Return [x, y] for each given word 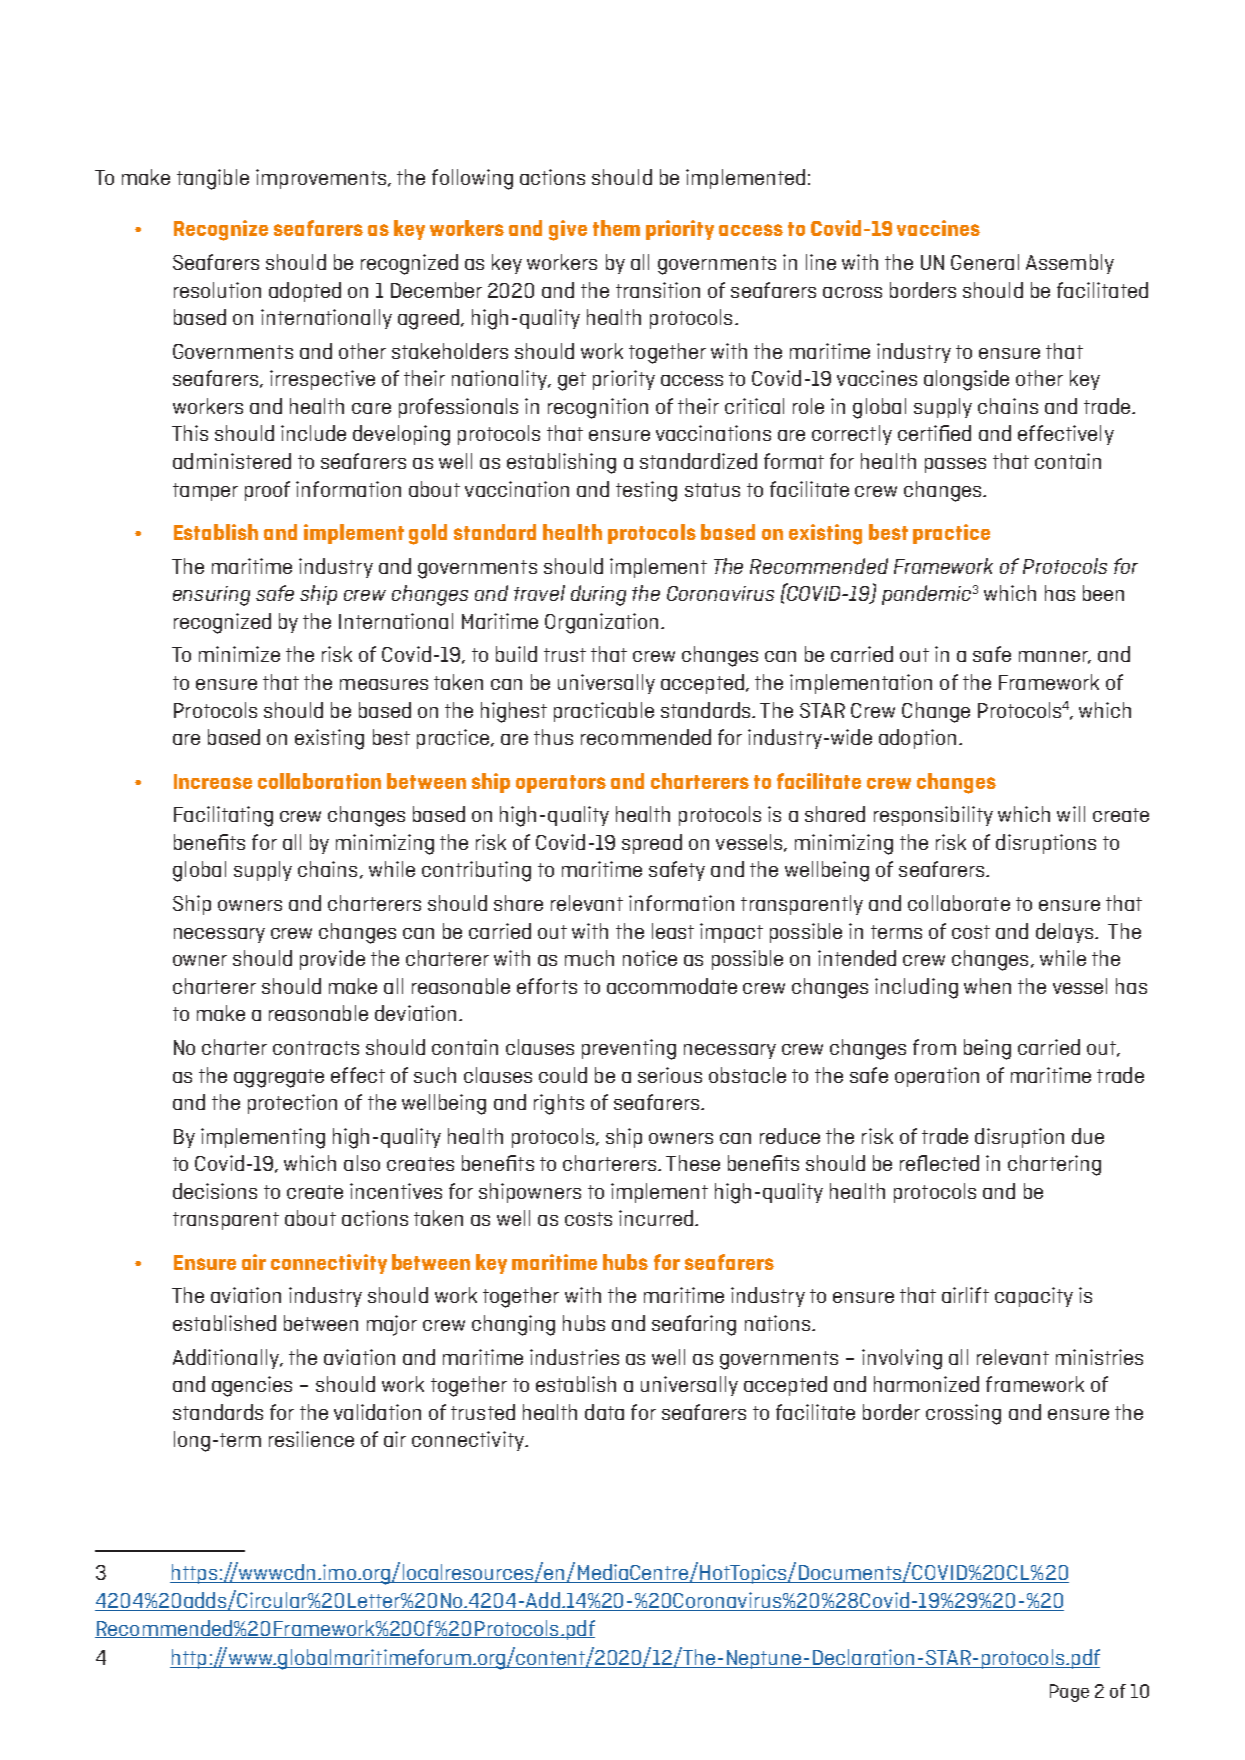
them [616, 228]
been [1103, 593]
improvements [321, 179]
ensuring [211, 596]
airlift [965, 1295]
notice [650, 958]
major [392, 1325]
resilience [311, 1439]
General [985, 262]
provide [332, 960]
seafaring [694, 1325]
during [598, 595]
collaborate [959, 903]
